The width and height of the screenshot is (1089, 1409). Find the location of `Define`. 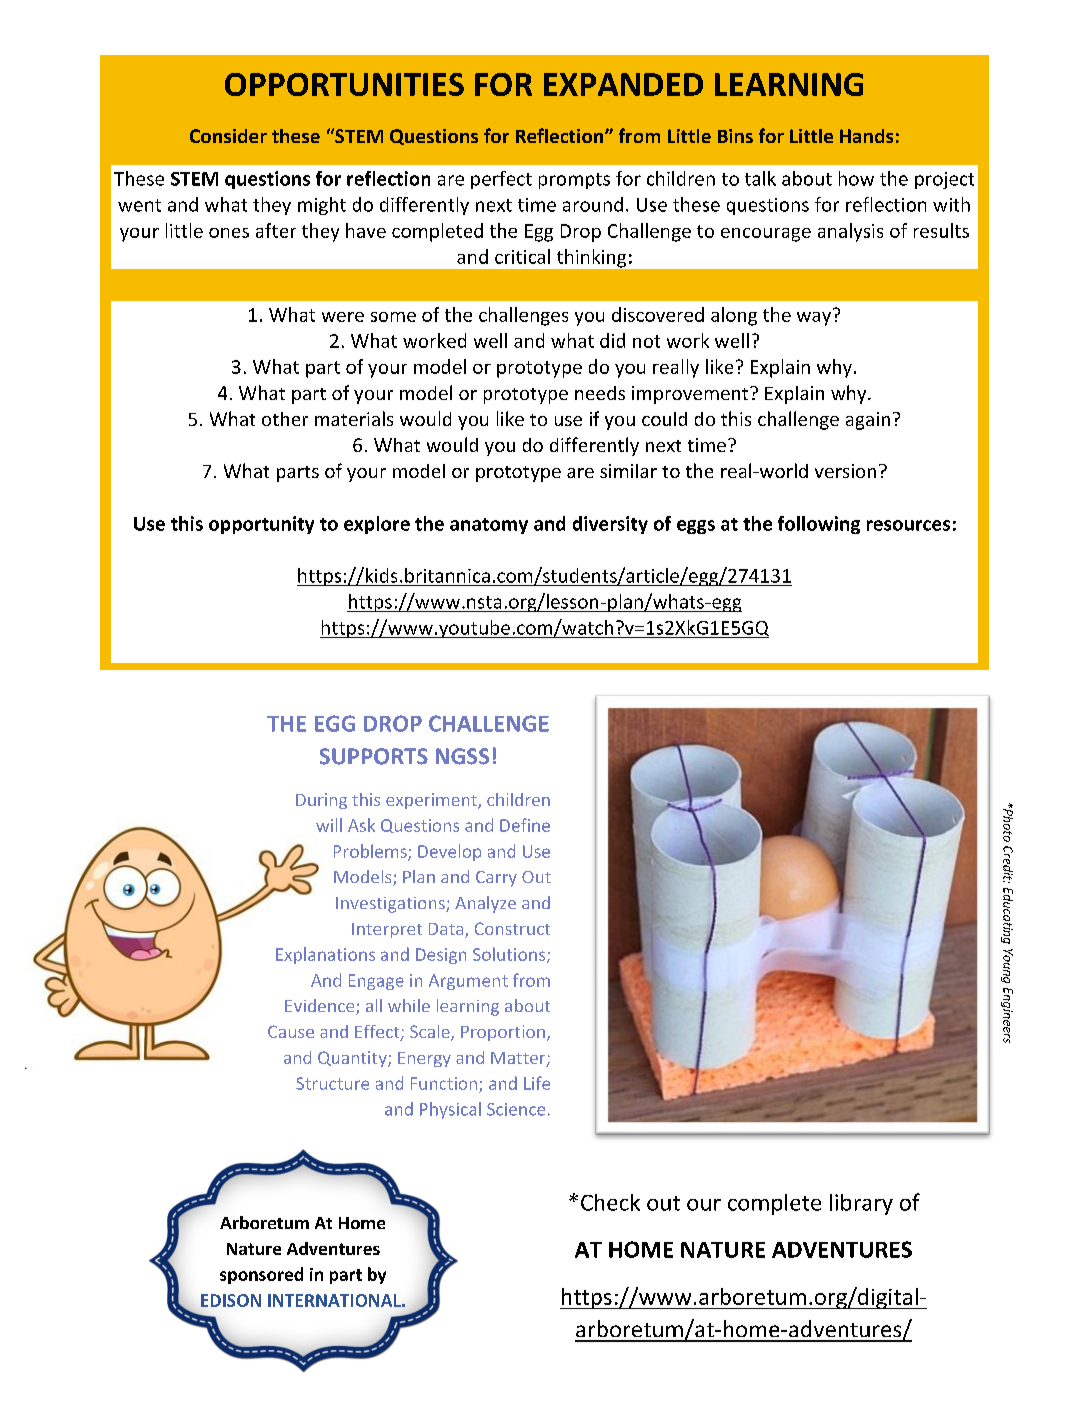

Define is located at coordinates (525, 825).
